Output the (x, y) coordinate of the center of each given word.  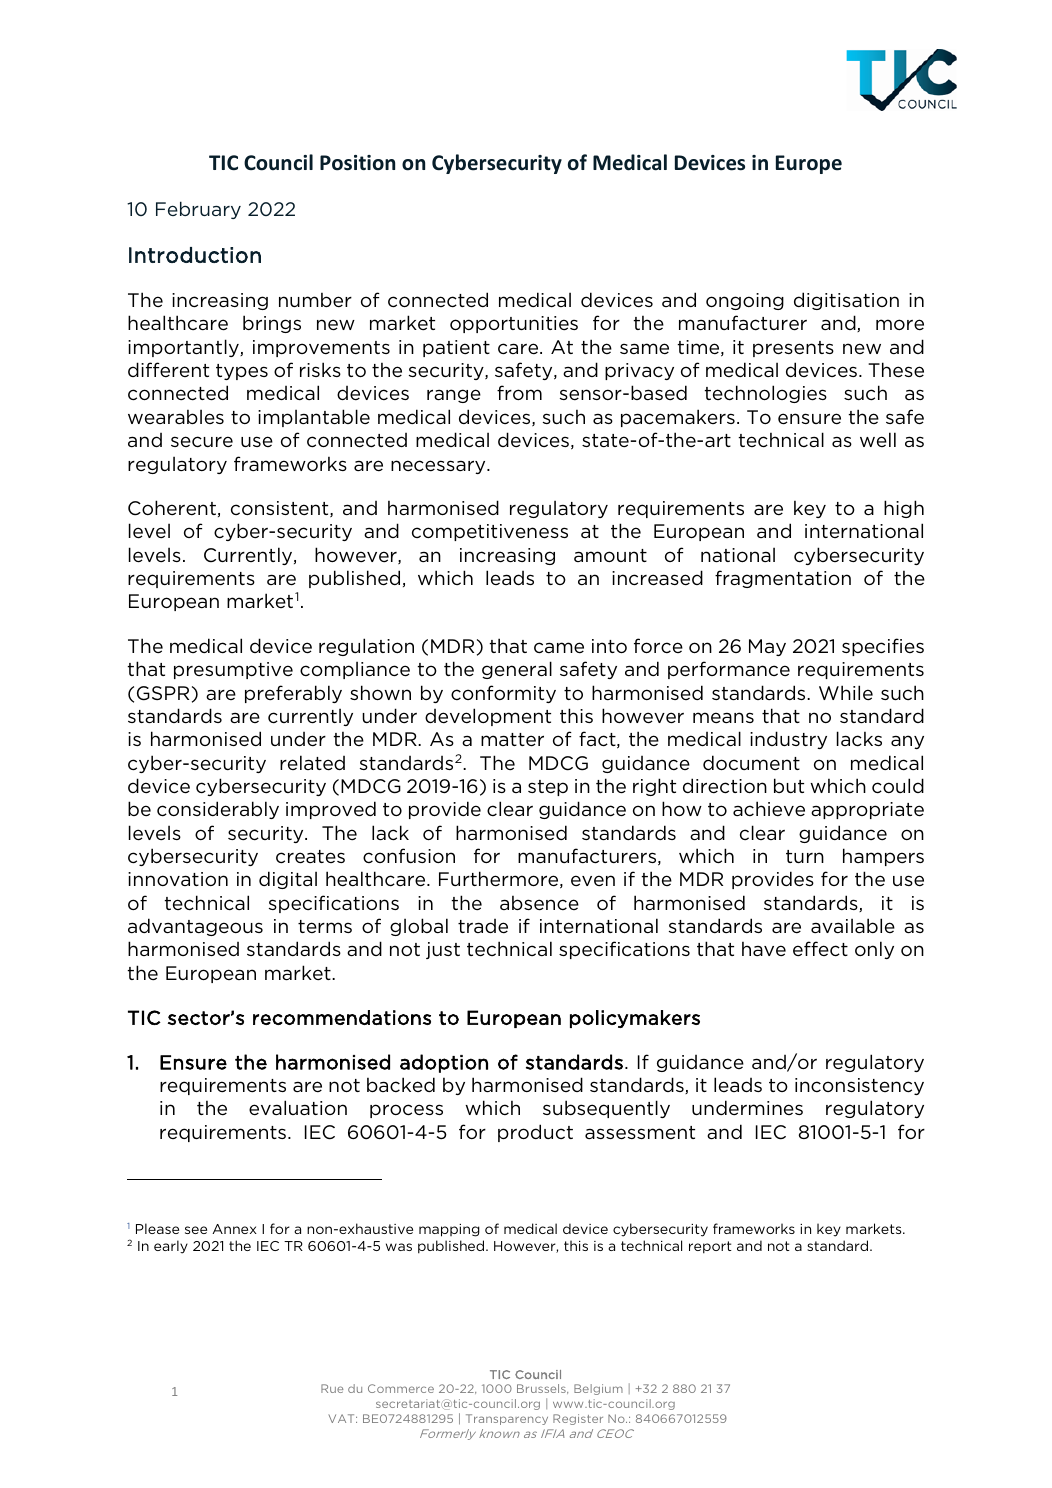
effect (820, 949)
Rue (332, 1388)
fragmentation (783, 579)
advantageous (195, 927)
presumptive (233, 670)
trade (483, 926)
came (559, 648)
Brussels (542, 1389)
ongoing (745, 301)
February (198, 210)
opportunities (514, 324)
